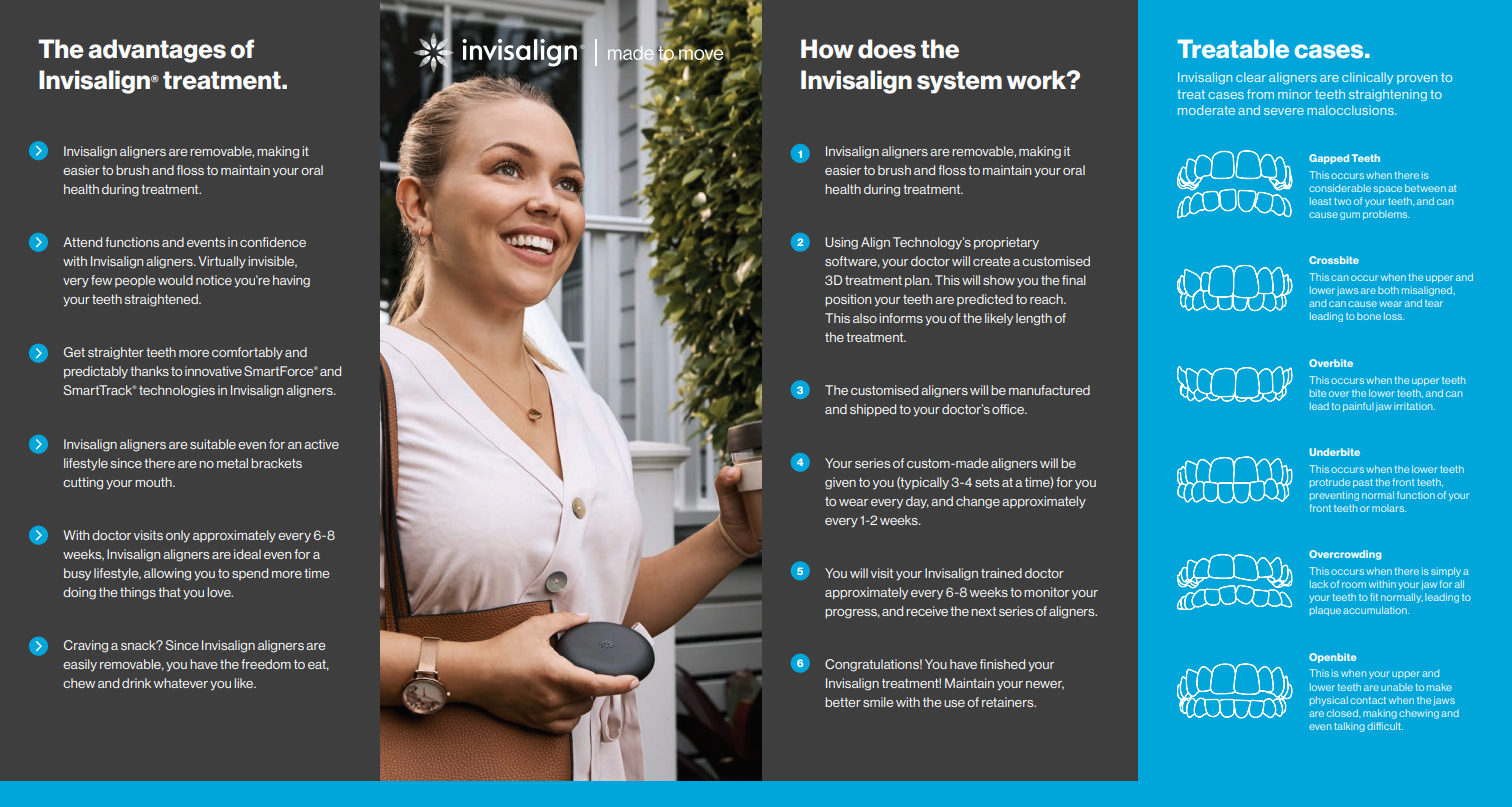  Describe the element at coordinates (1358, 407) in the page. I see `painful` at that location.
